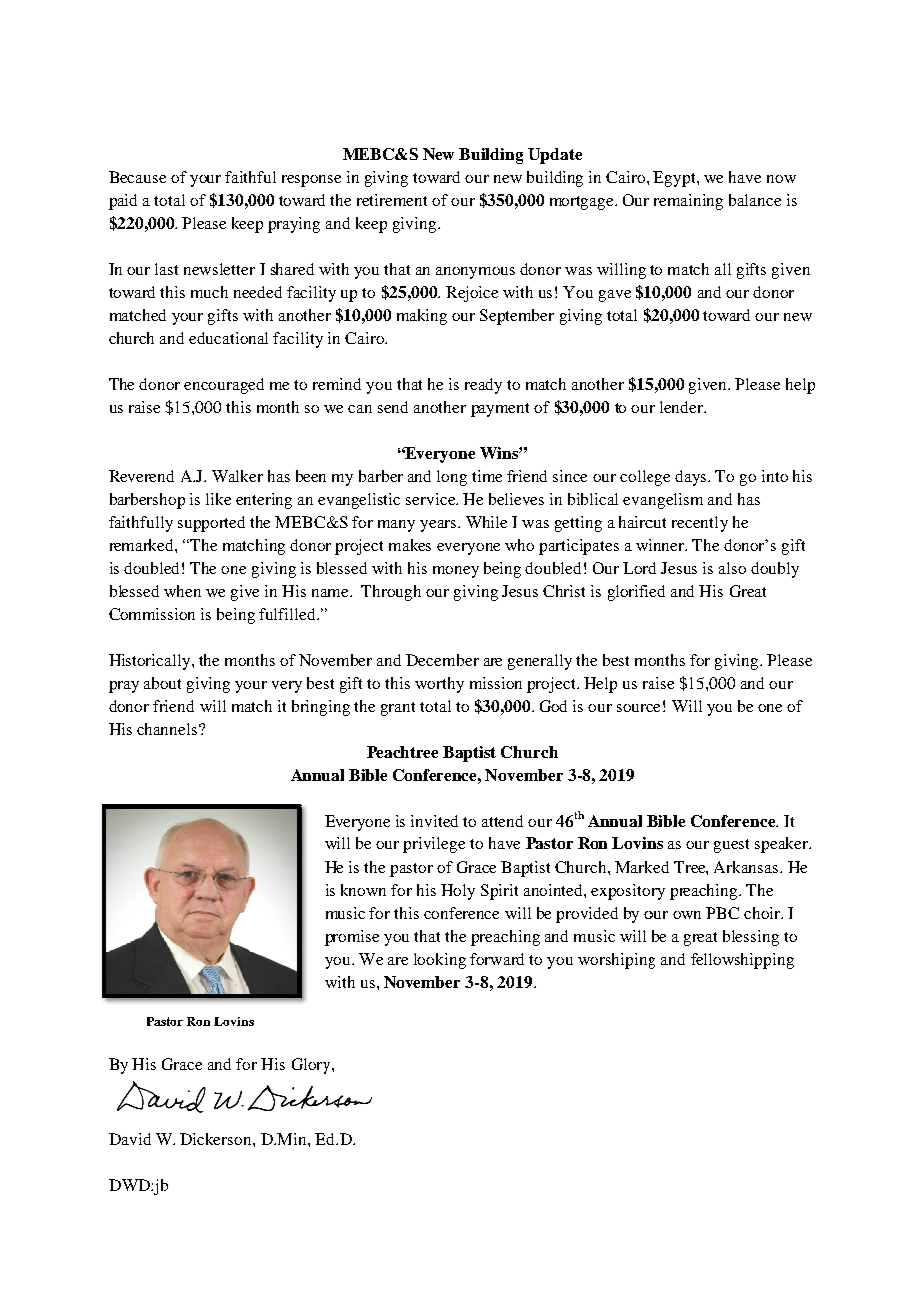  Describe the element at coordinates (422, 317) in the document. I see `making` at that location.
